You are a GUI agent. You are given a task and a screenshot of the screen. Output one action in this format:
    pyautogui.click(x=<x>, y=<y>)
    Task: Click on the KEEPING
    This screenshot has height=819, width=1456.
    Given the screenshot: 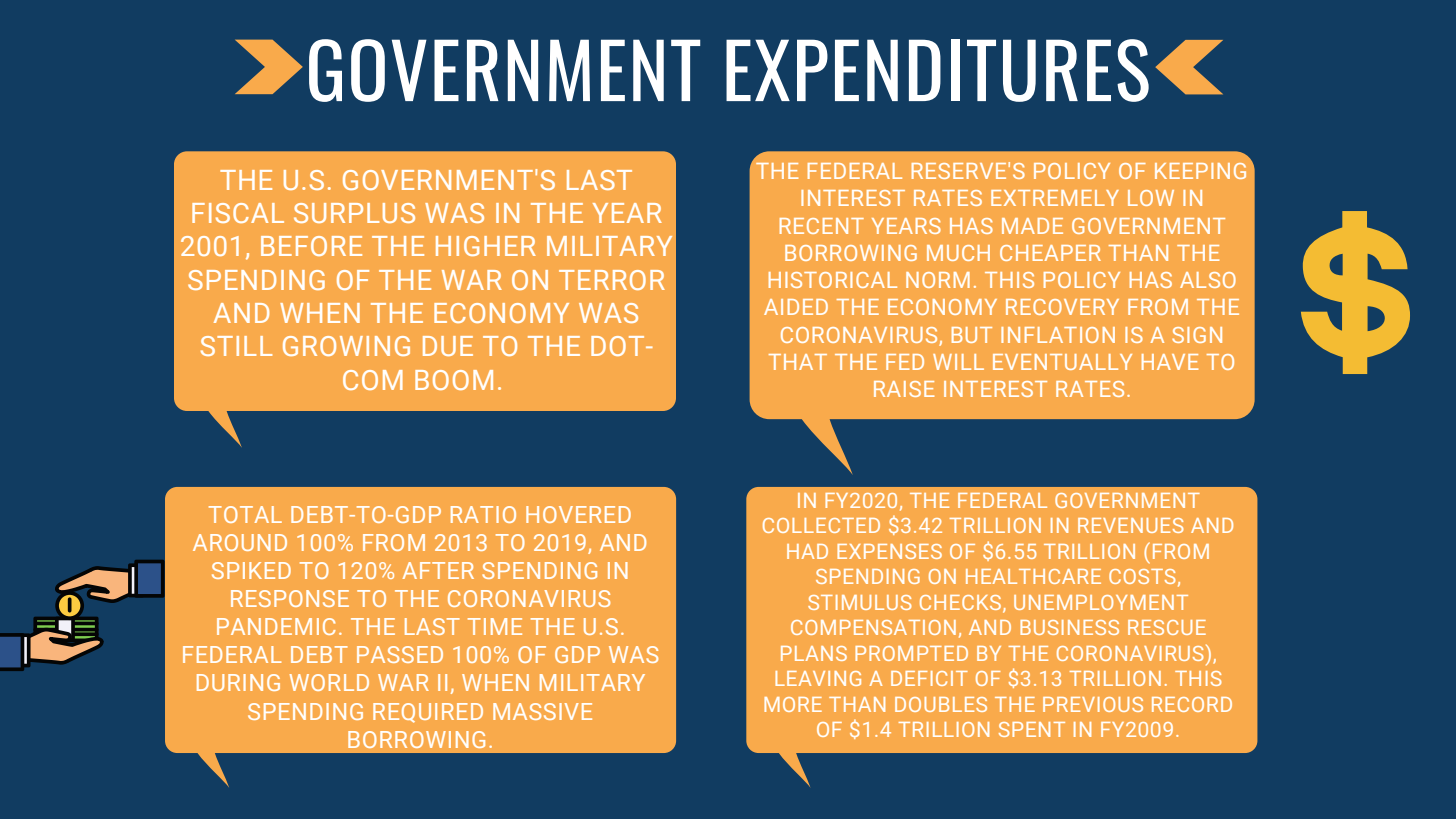 What is the action you would take?
    pyautogui.click(x=1200, y=171)
